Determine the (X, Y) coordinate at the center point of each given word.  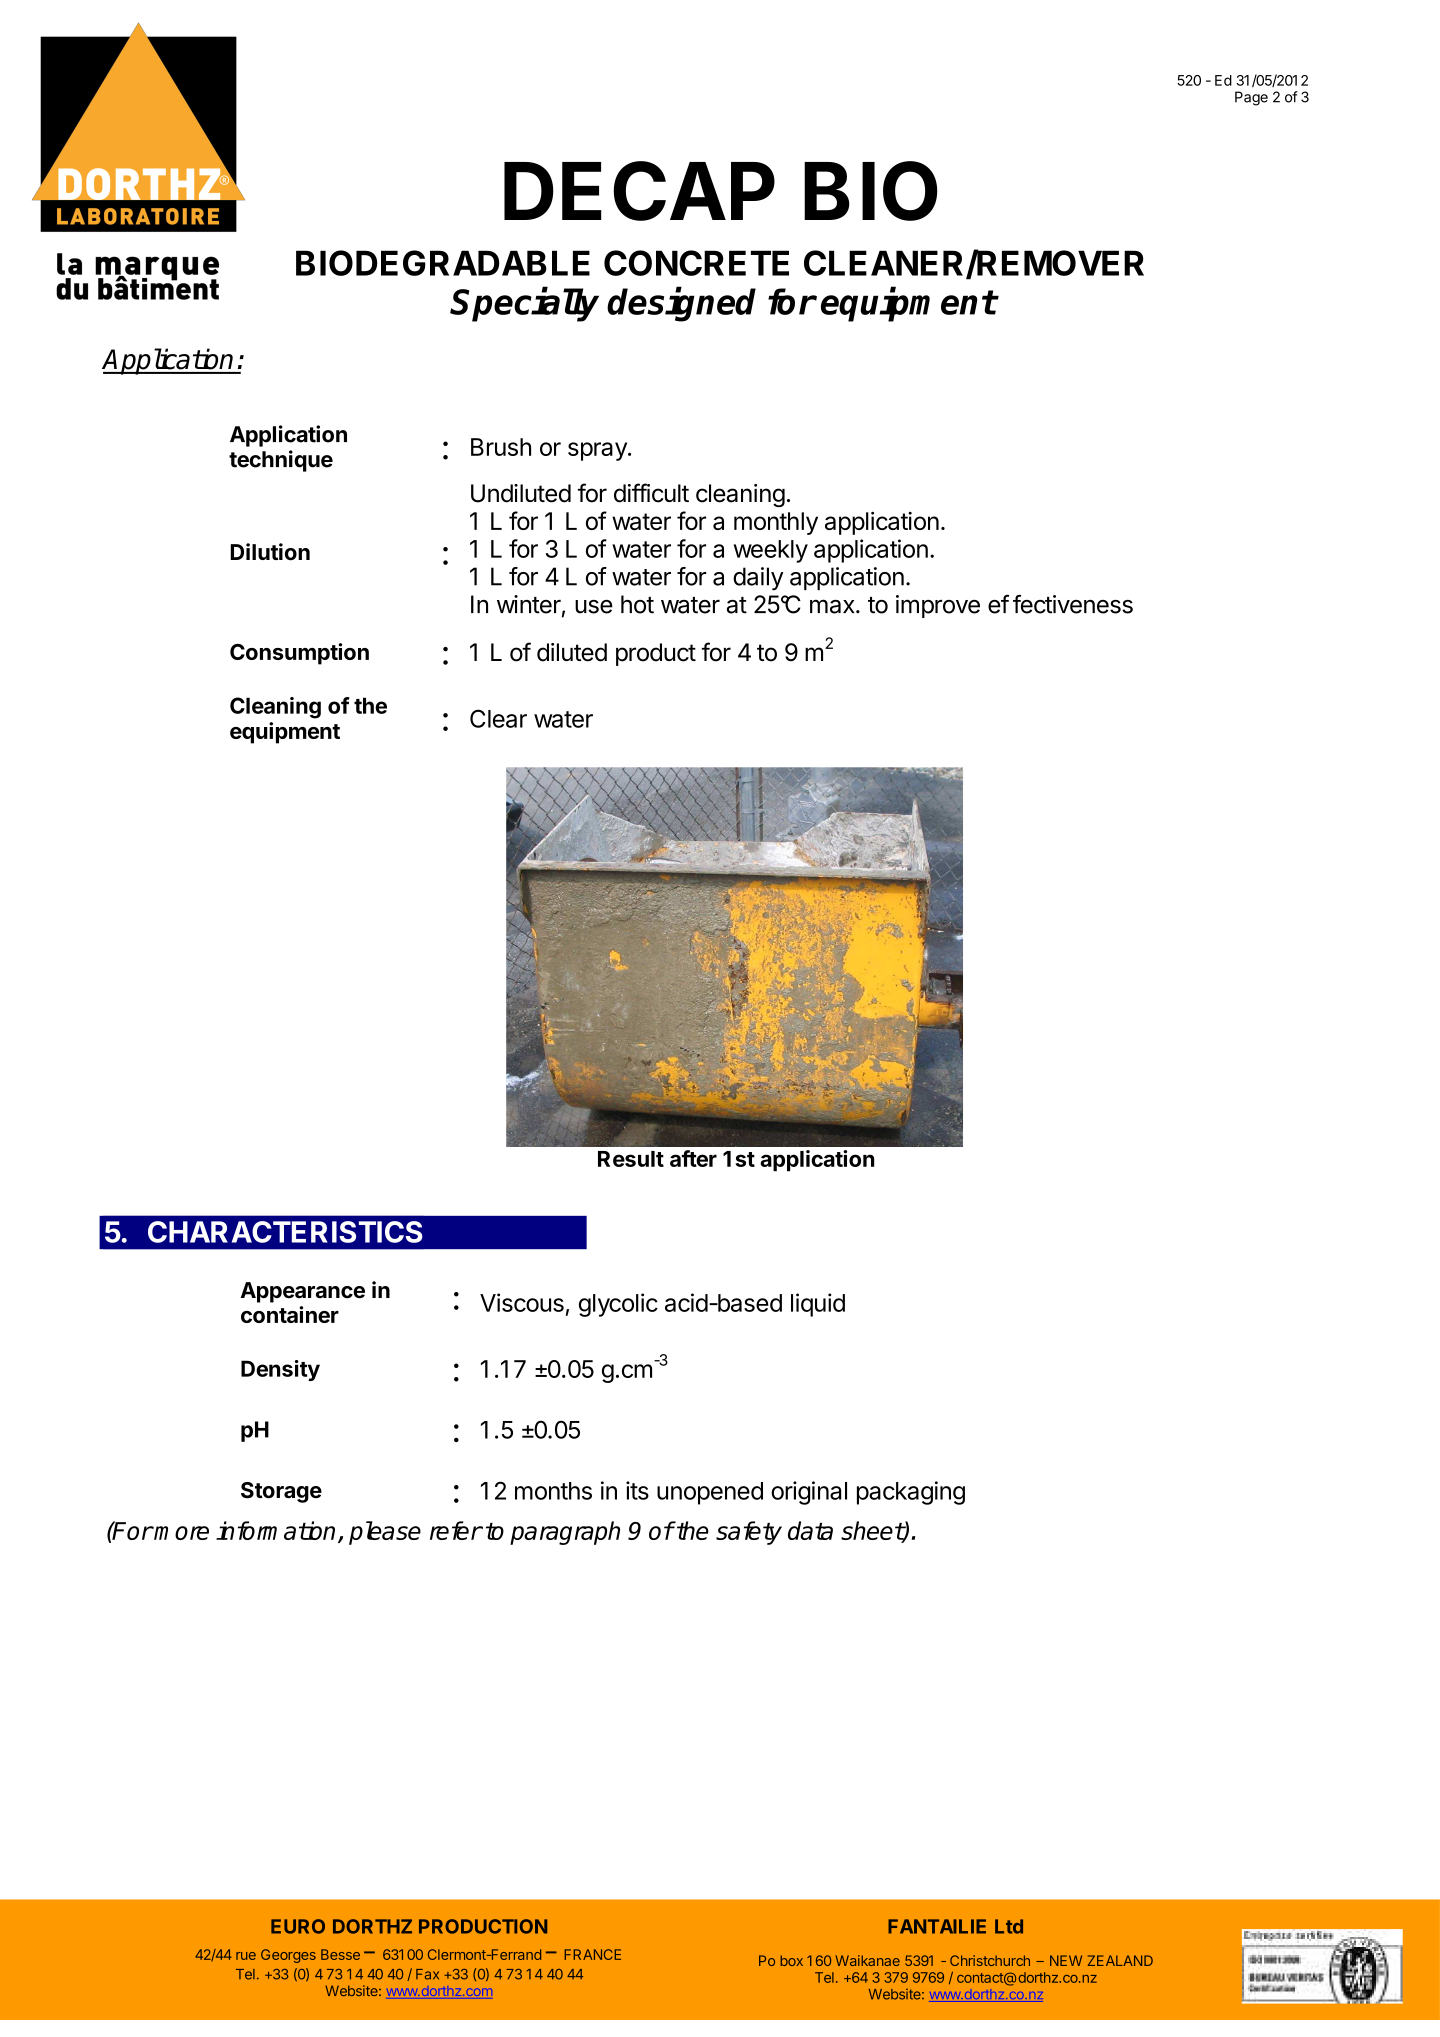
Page (1251, 98)
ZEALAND (1120, 1960)
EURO (298, 1926)
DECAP (639, 191)
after (693, 1158)
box (791, 1960)
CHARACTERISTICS (285, 1232)
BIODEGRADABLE (443, 263)
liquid (818, 1305)
